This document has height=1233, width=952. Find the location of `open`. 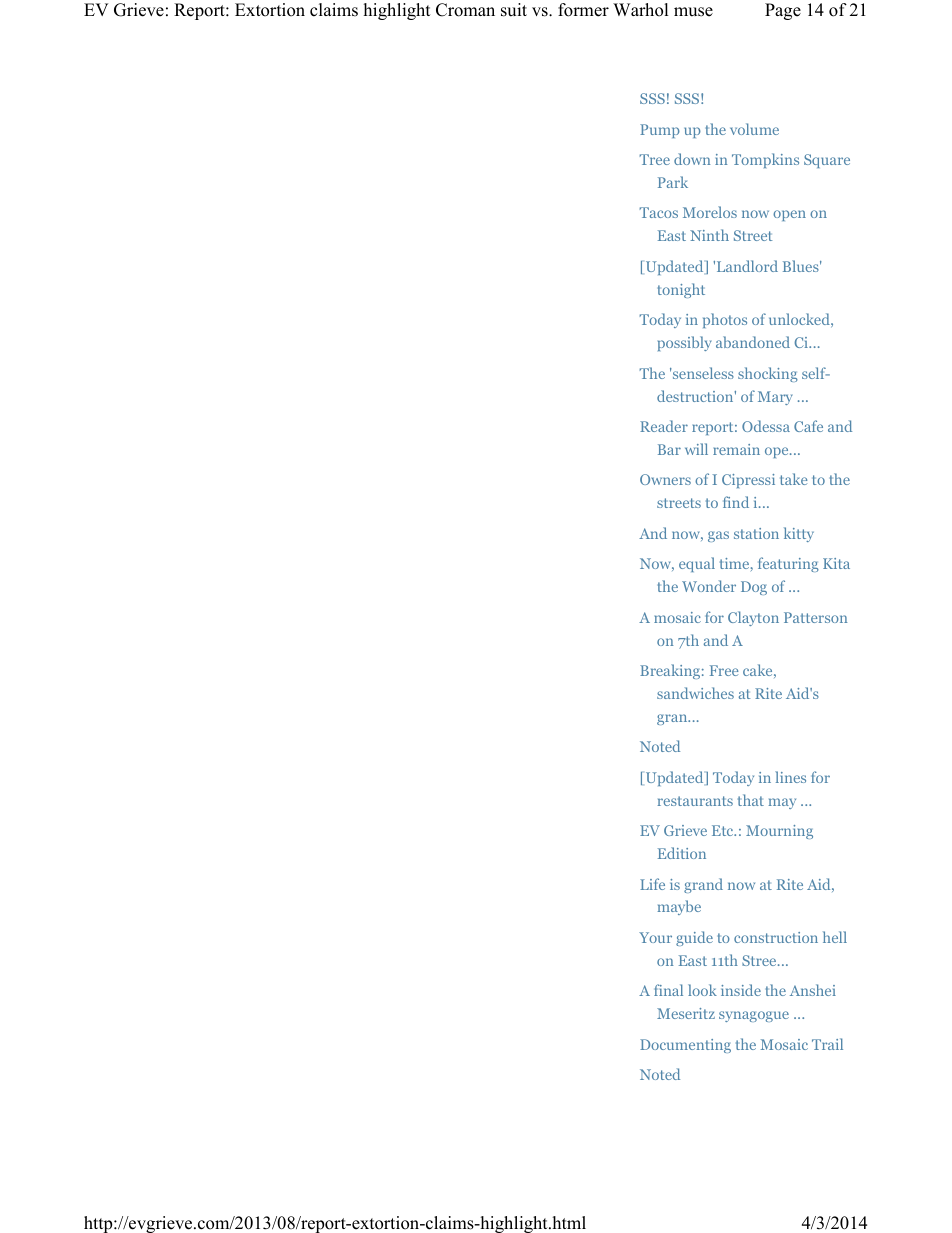

open is located at coordinates (789, 215).
